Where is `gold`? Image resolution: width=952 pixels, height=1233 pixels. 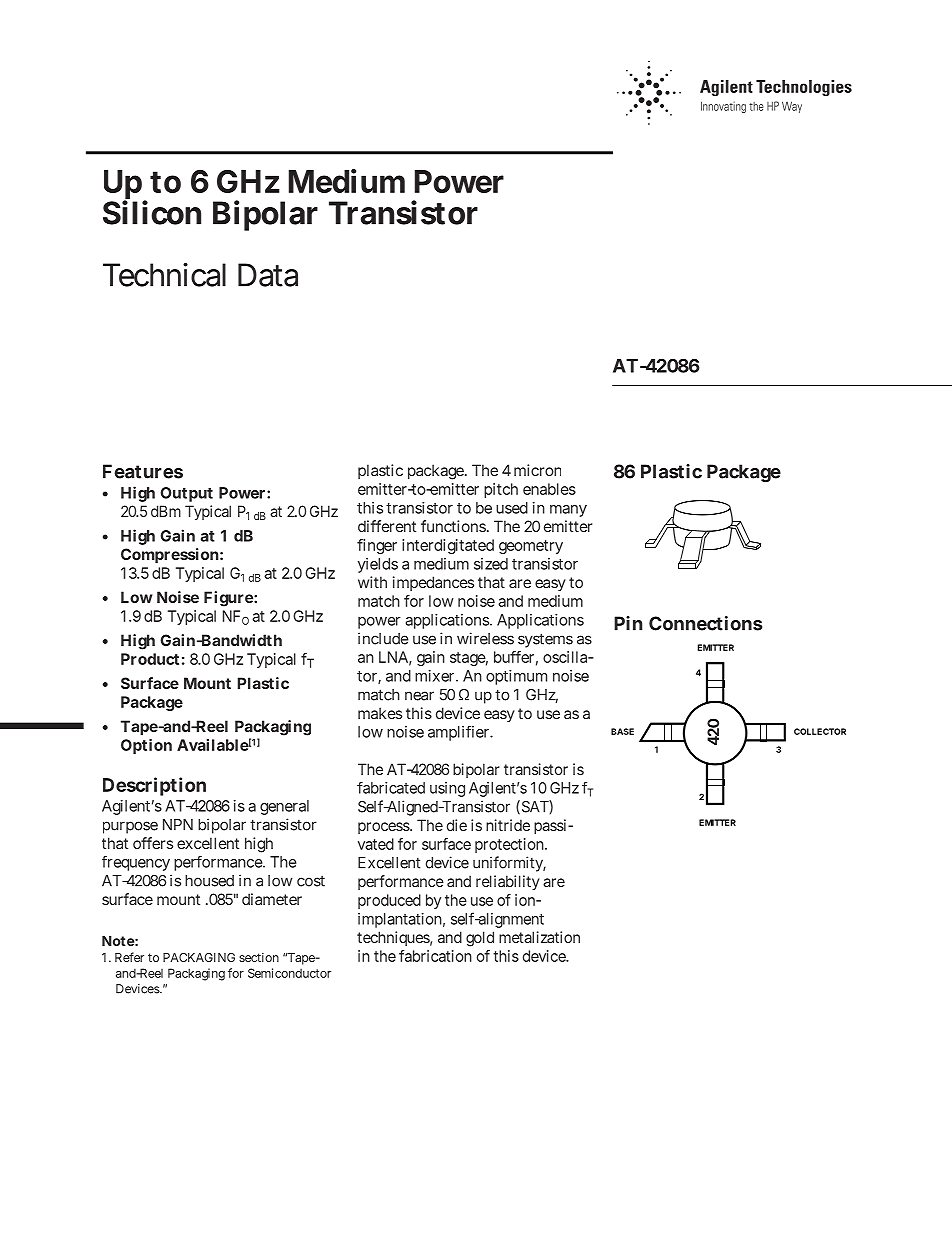 gold is located at coordinates (480, 939).
